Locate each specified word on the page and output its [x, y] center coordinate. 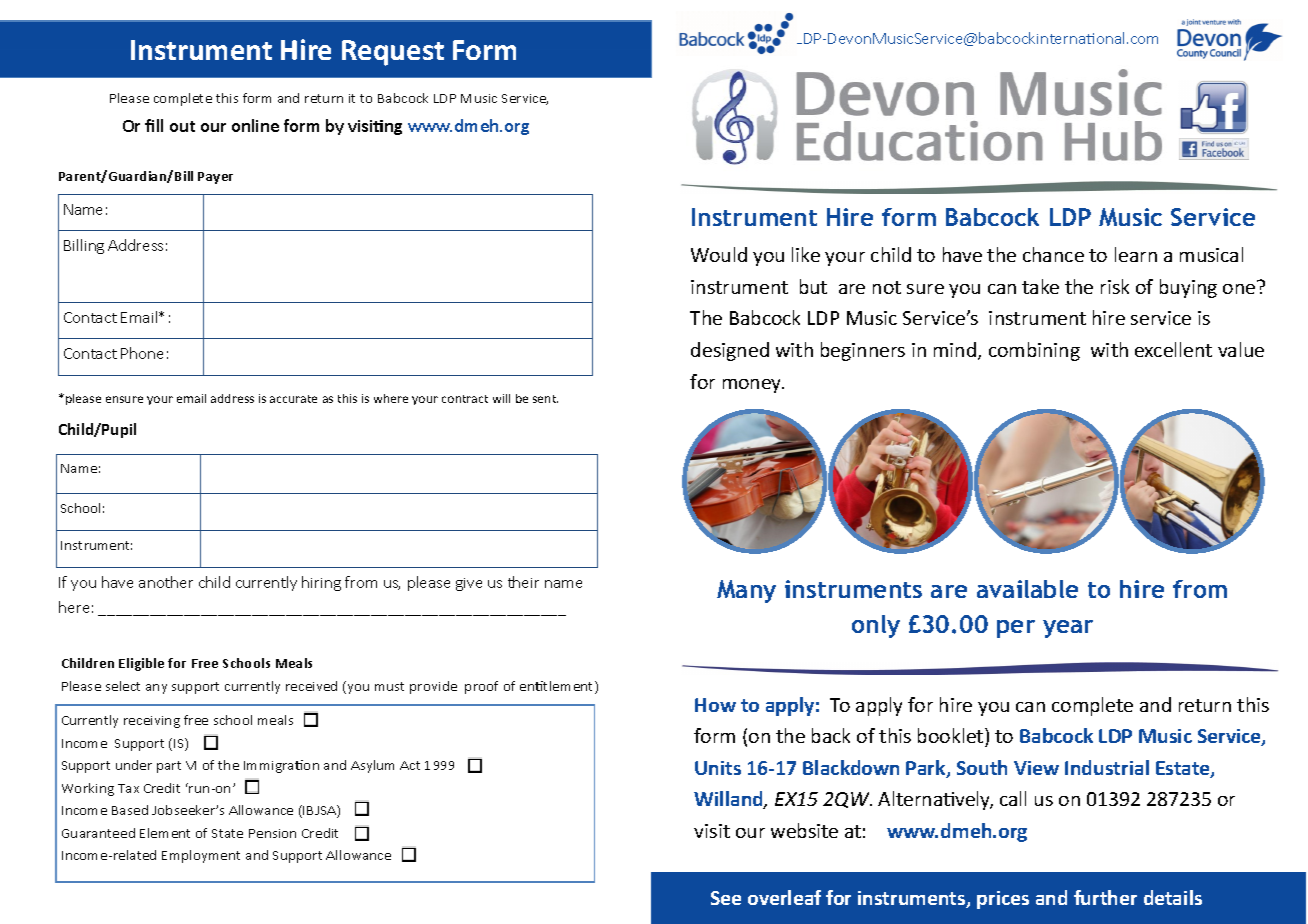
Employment [201, 856]
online [255, 125]
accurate [293, 399]
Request [393, 53]
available [1027, 589]
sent [545, 399]
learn [1136, 254]
